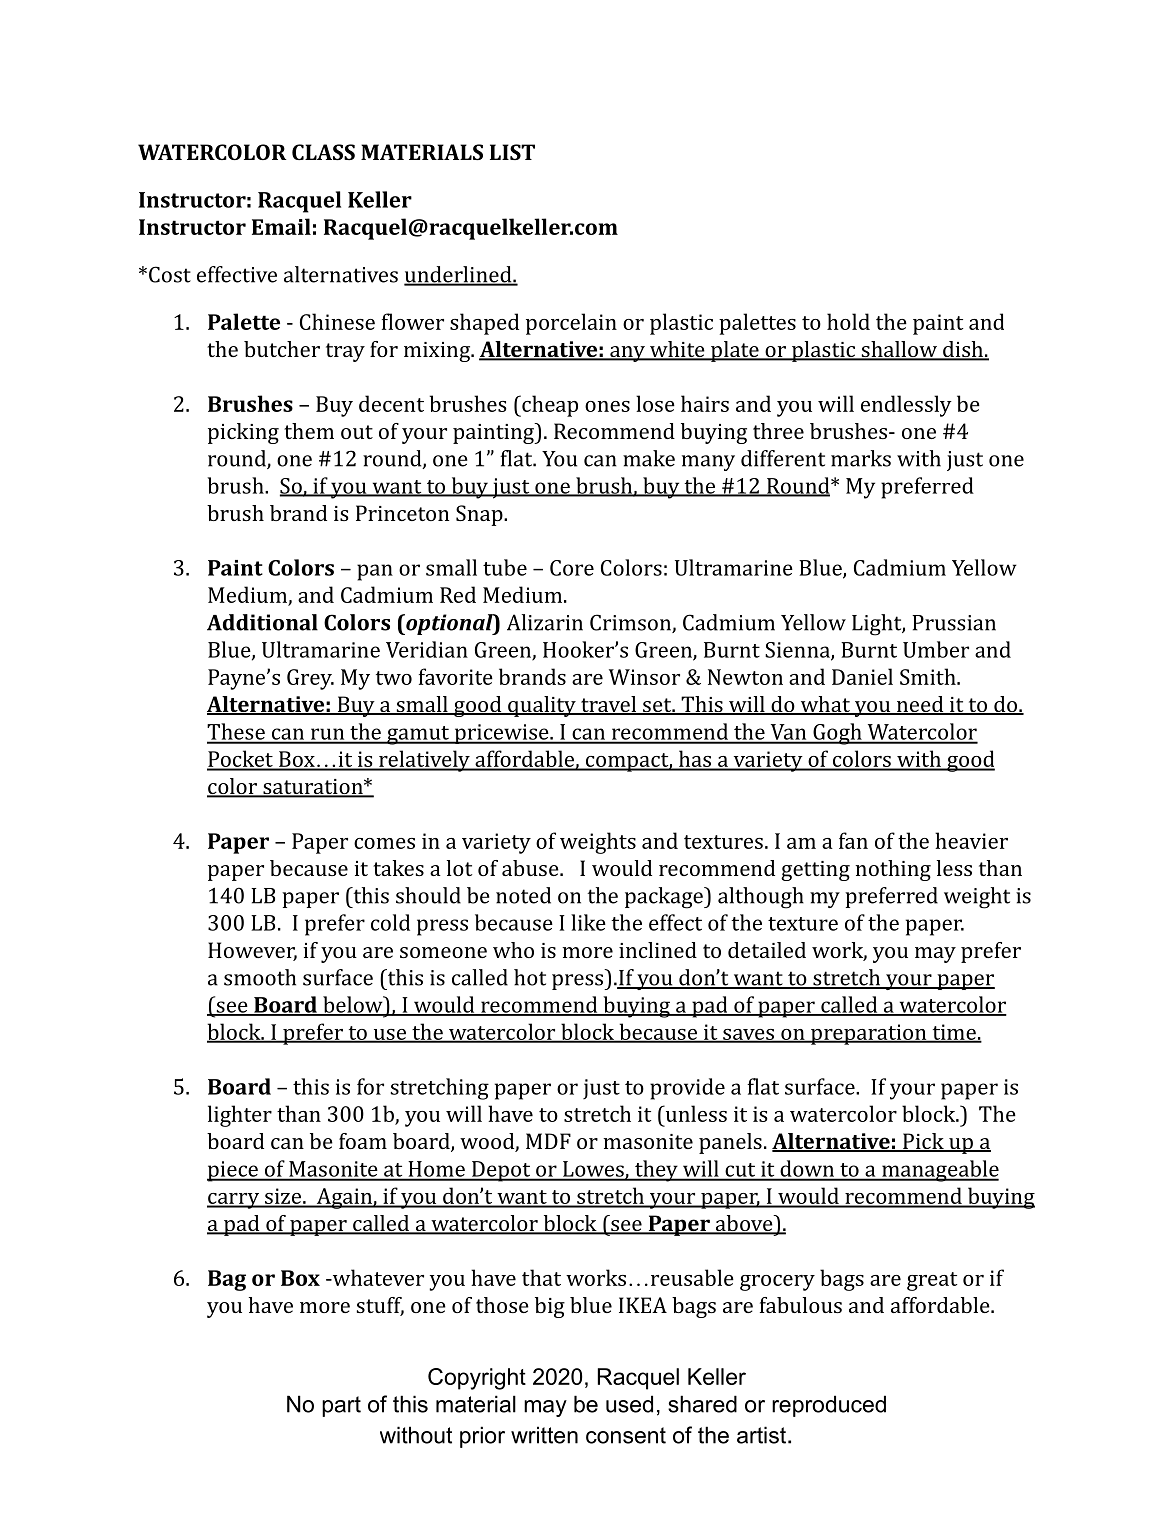  What do you see at coordinates (544, 1435) in the screenshot?
I see `written` at bounding box center [544, 1435].
